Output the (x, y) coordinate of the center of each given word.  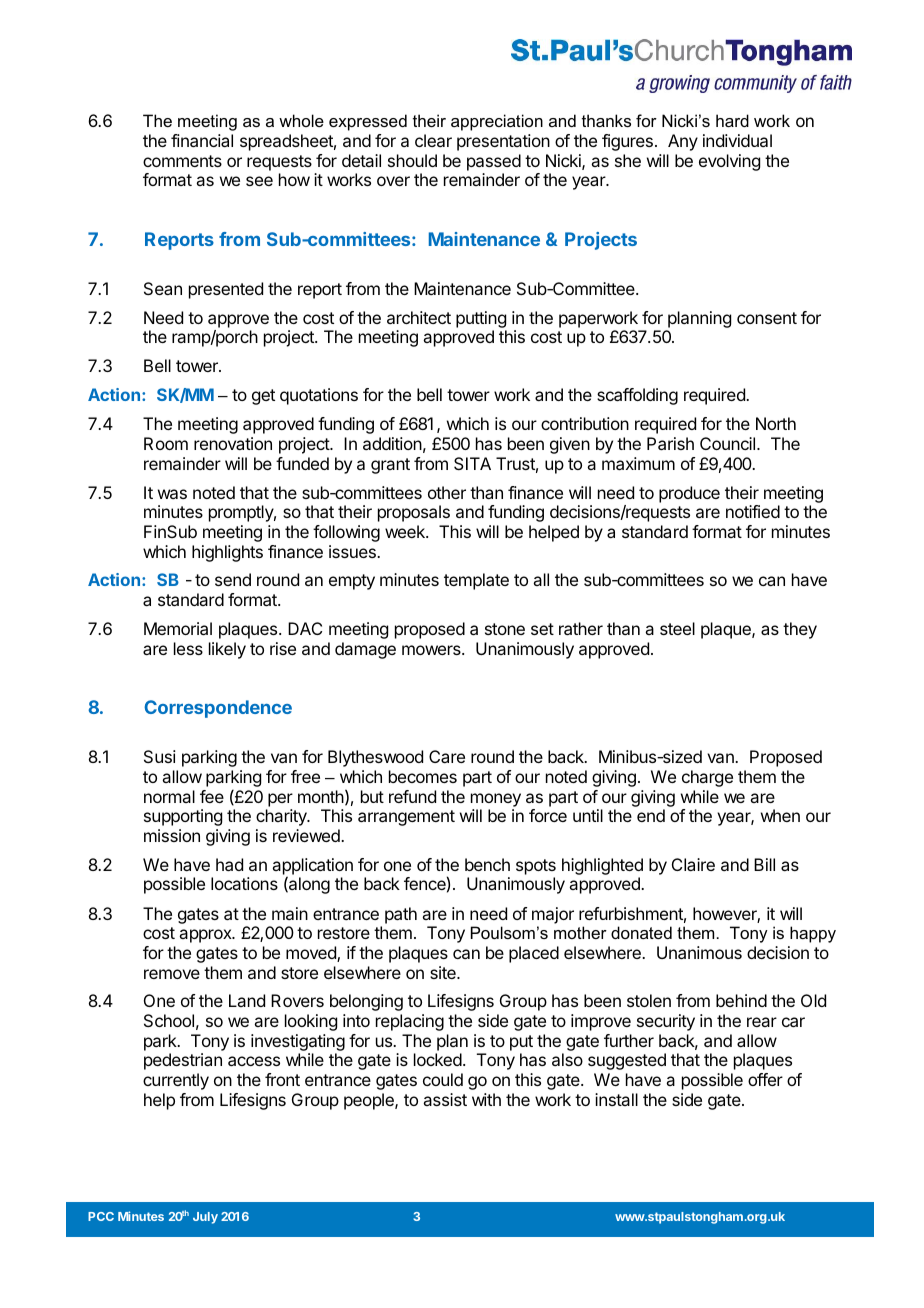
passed (494, 162)
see (259, 181)
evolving (729, 162)
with (486, 1099)
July (205, 1218)
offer (765, 1079)
